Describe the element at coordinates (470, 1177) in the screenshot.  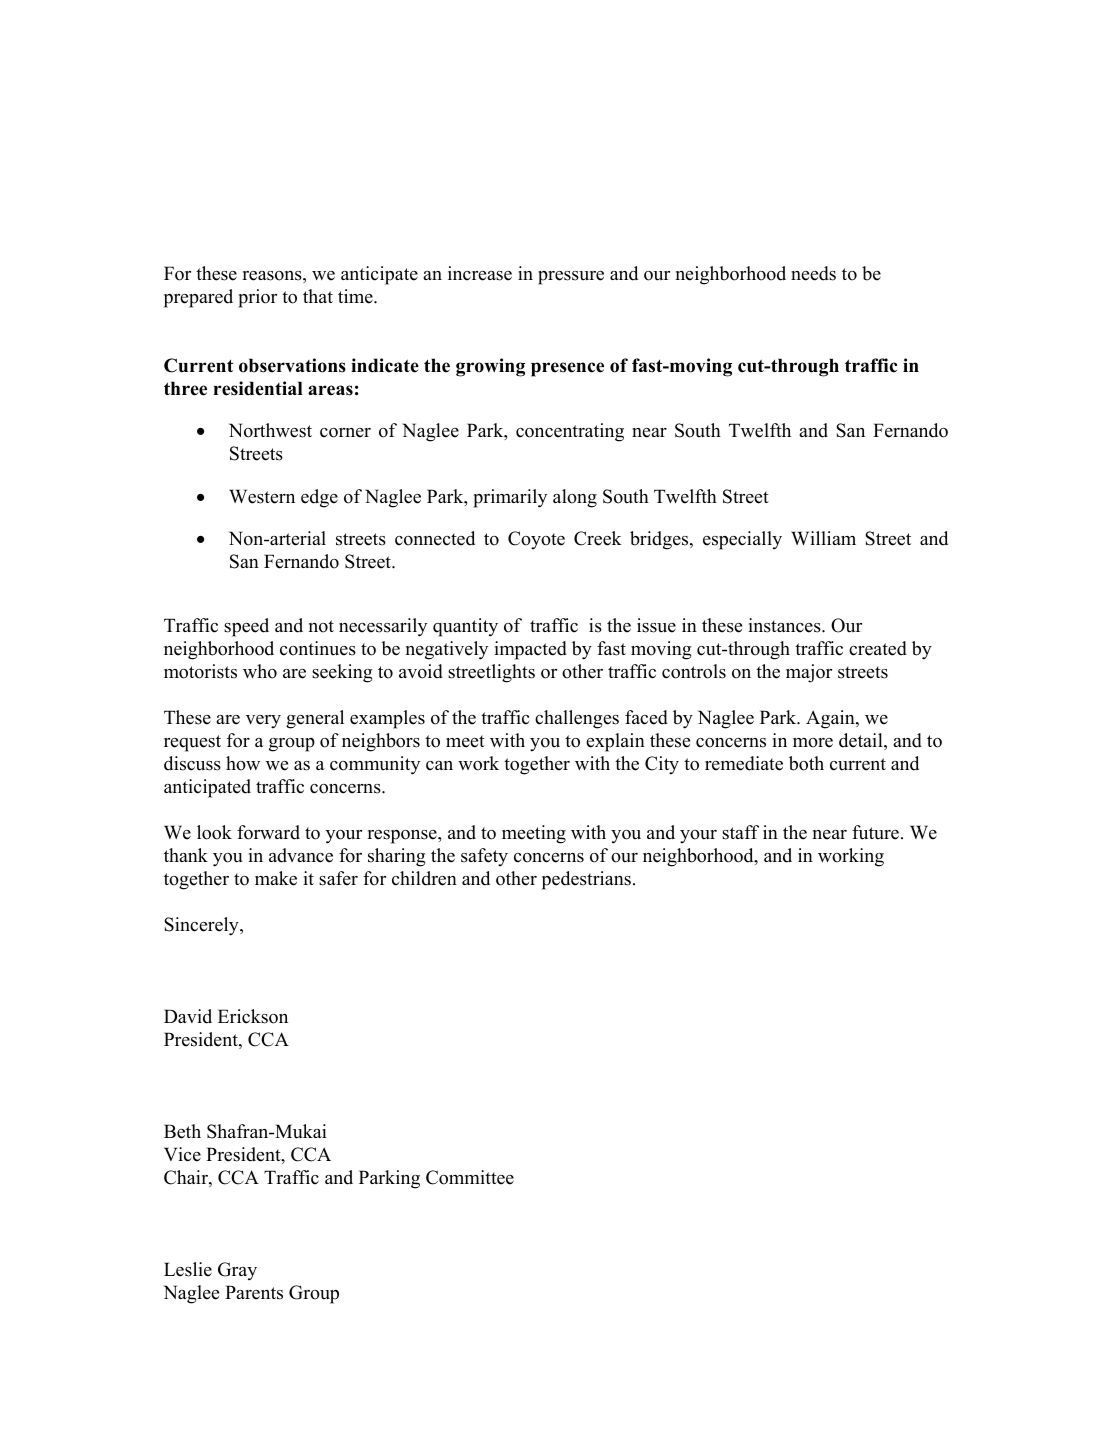
I see `Committee` at that location.
